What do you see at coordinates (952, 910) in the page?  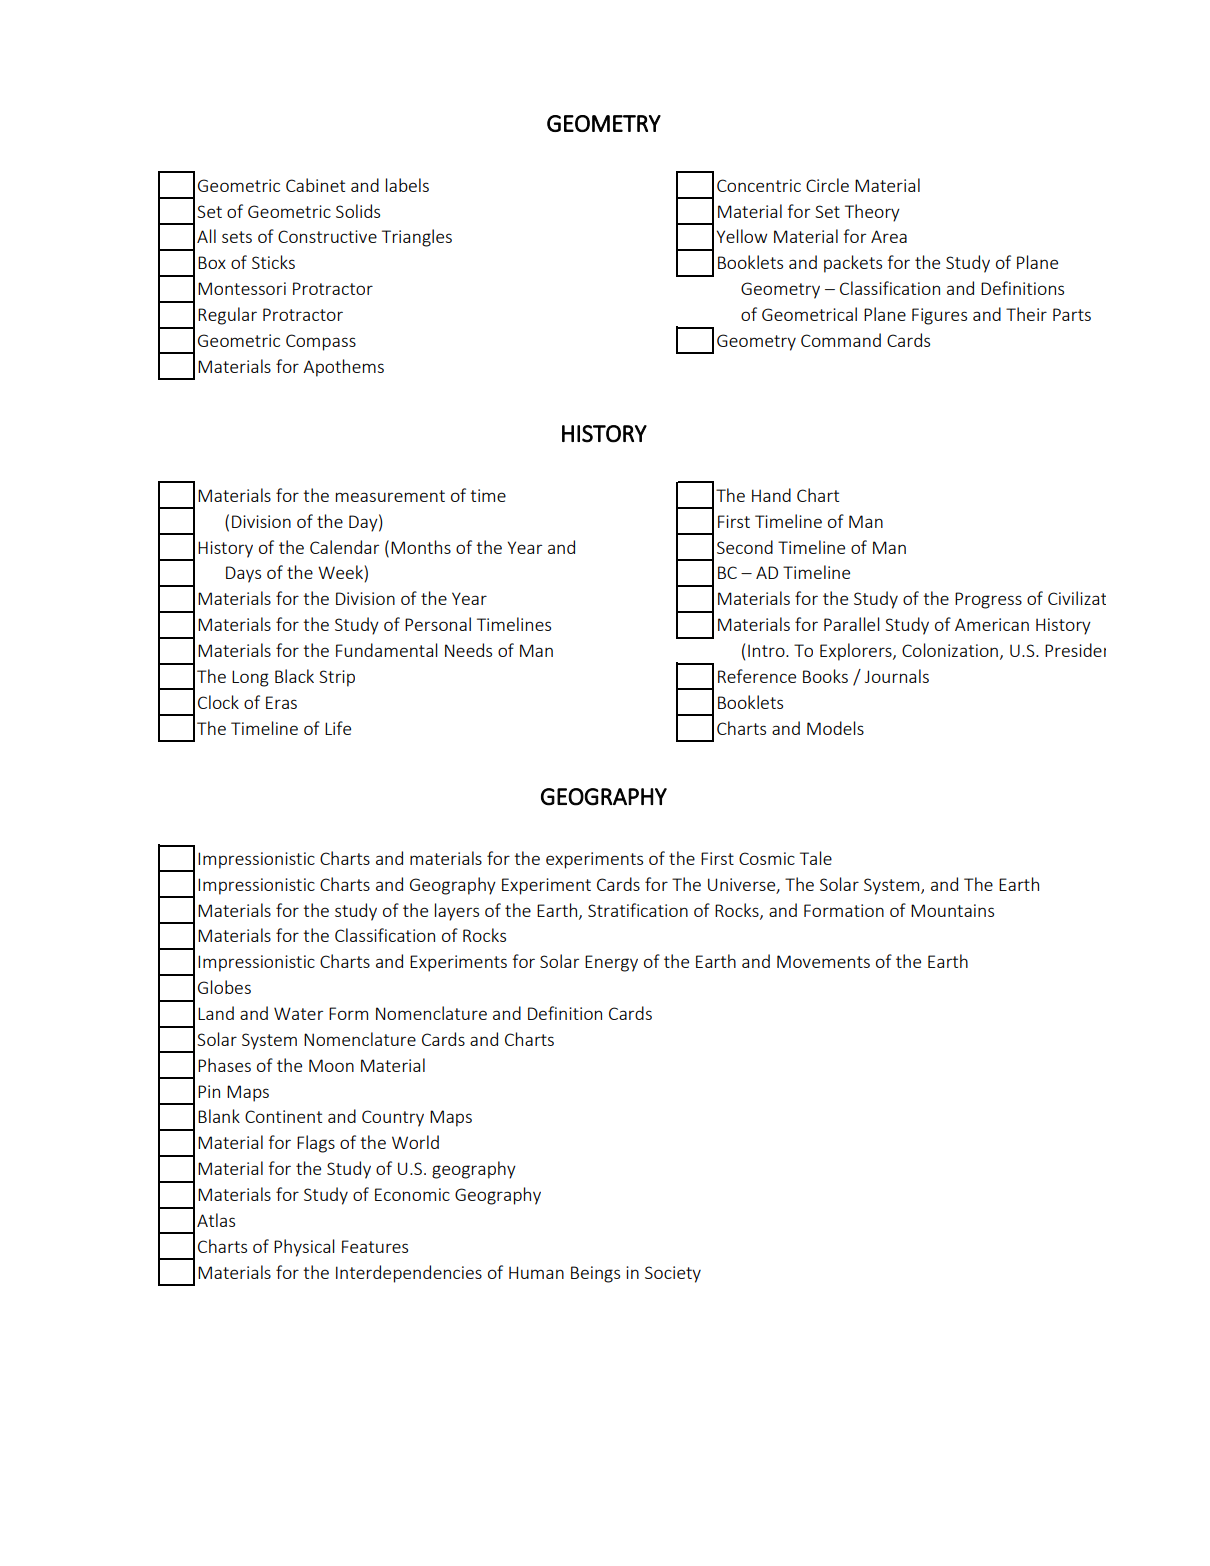 I see `Mountains` at bounding box center [952, 910].
